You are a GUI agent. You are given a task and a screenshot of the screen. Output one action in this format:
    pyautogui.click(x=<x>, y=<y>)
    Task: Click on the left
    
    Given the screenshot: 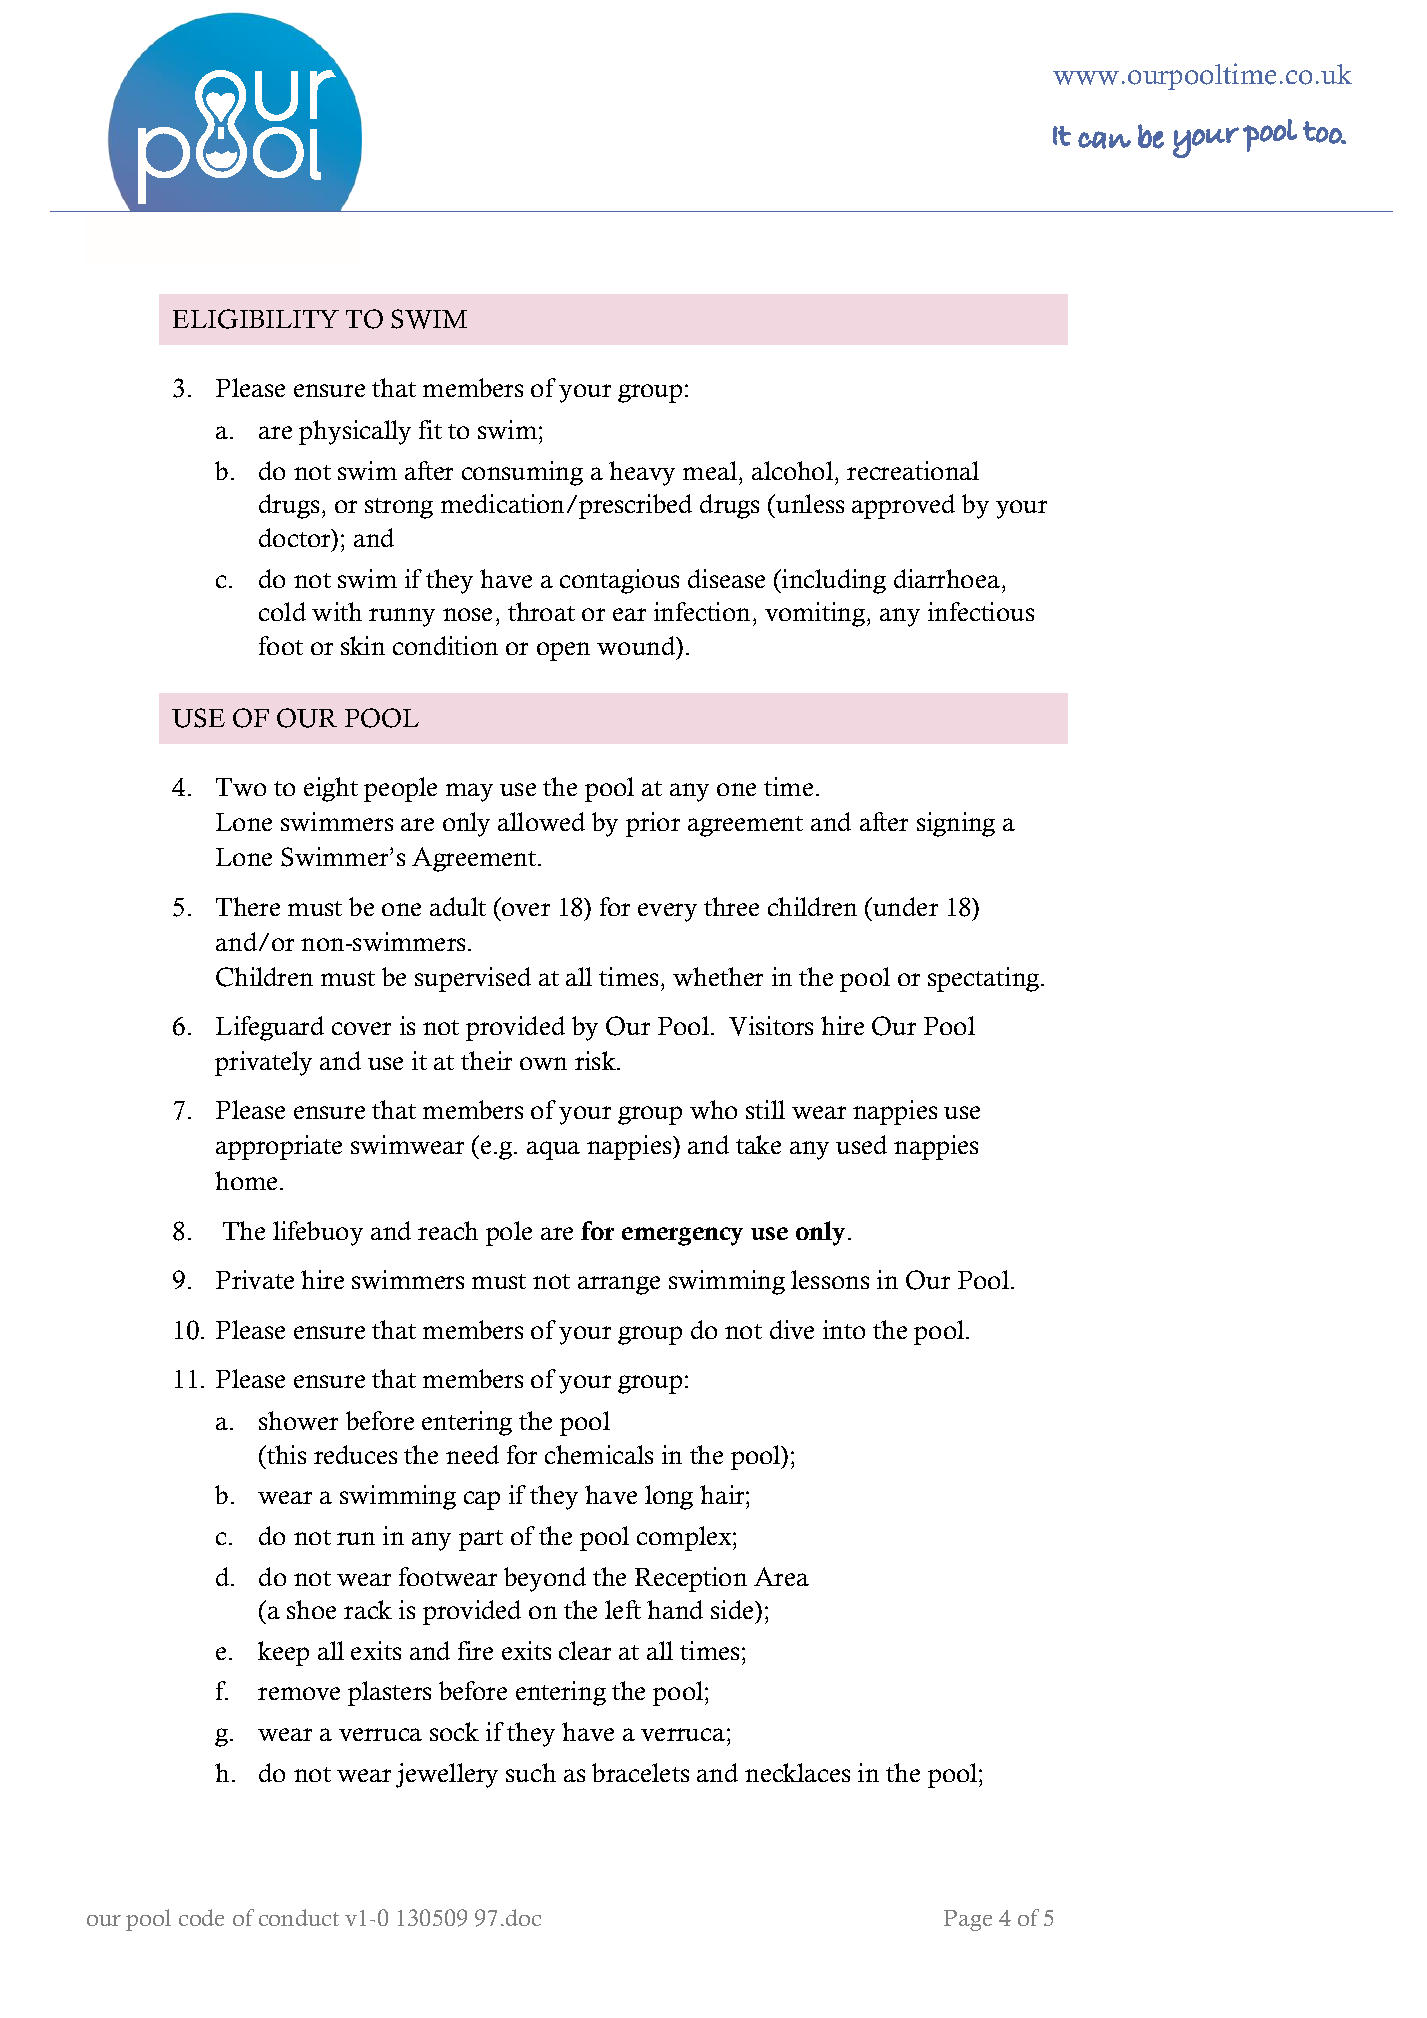 What is the action you would take?
    pyautogui.click(x=623, y=1609)
